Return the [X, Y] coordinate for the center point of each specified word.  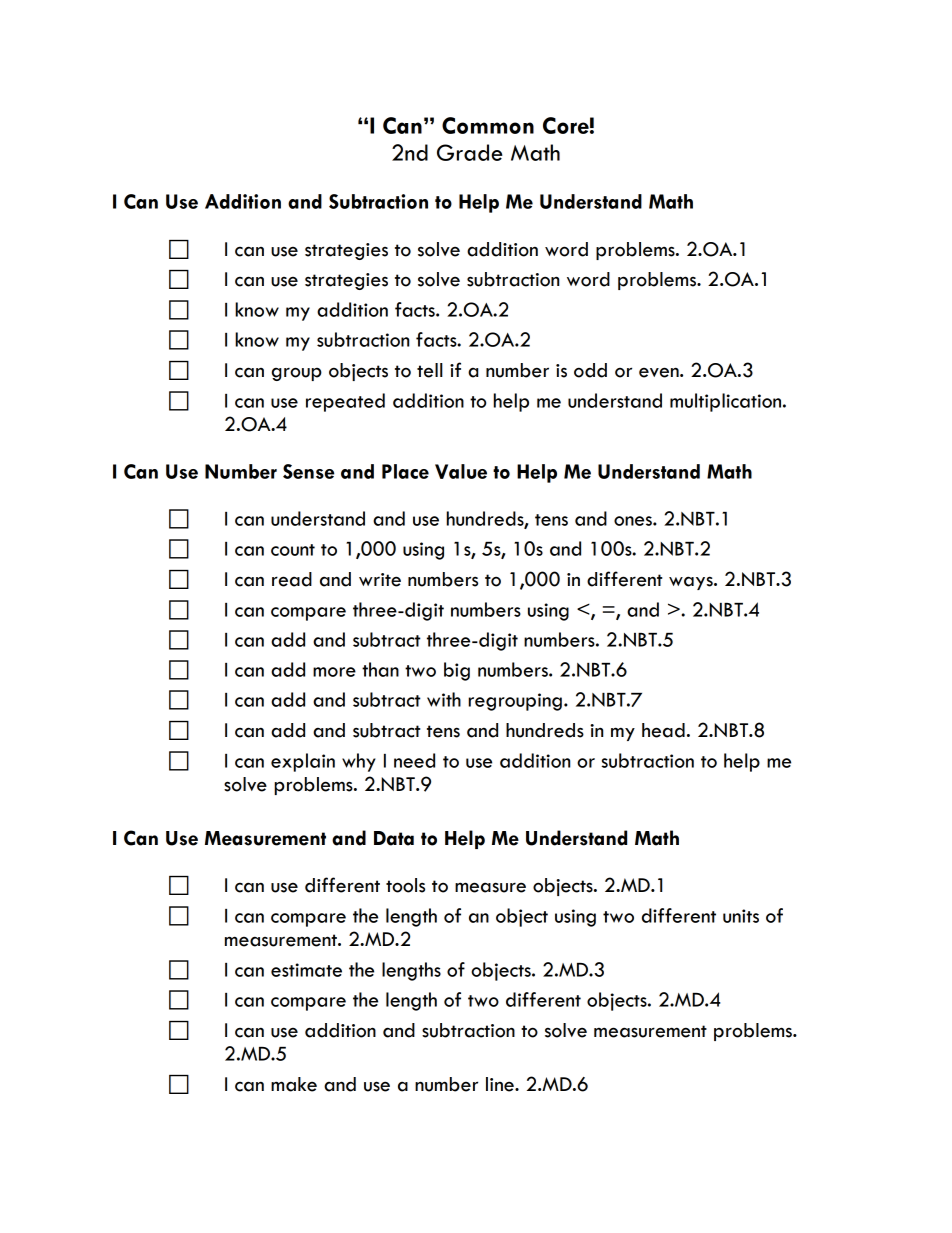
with [444, 699]
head [663, 730]
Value [461, 471]
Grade [470, 152]
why [359, 762]
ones [634, 521]
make [294, 1084]
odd [590, 370]
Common [488, 125]
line [501, 1084]
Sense [308, 471]
